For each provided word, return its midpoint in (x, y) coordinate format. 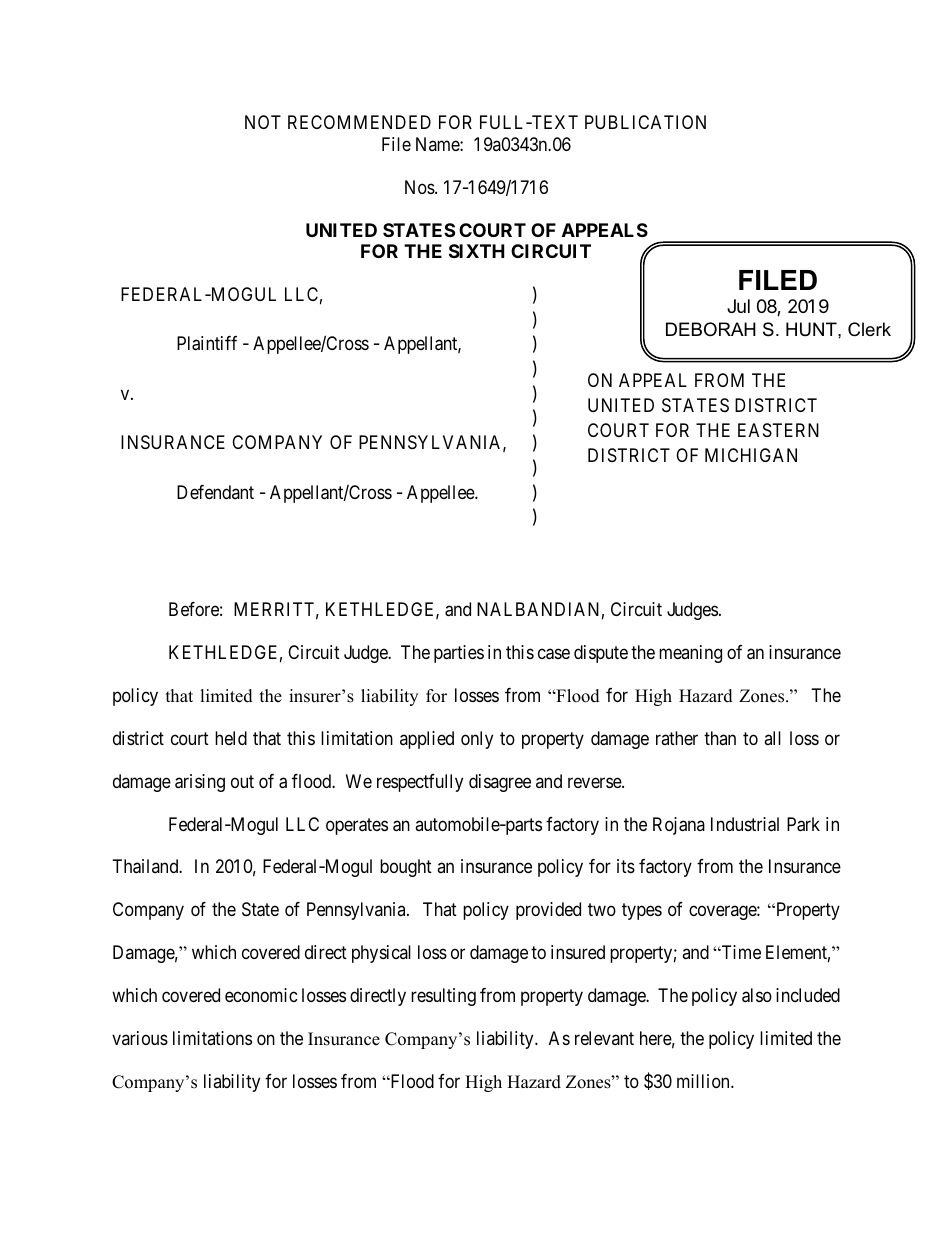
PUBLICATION (645, 122)
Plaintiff (207, 343)
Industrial (745, 824)
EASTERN (778, 430)
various (140, 1038)
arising (200, 783)
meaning (690, 654)
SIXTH (477, 251)
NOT (263, 122)
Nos (420, 187)
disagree (500, 783)
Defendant (215, 492)
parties (459, 654)
